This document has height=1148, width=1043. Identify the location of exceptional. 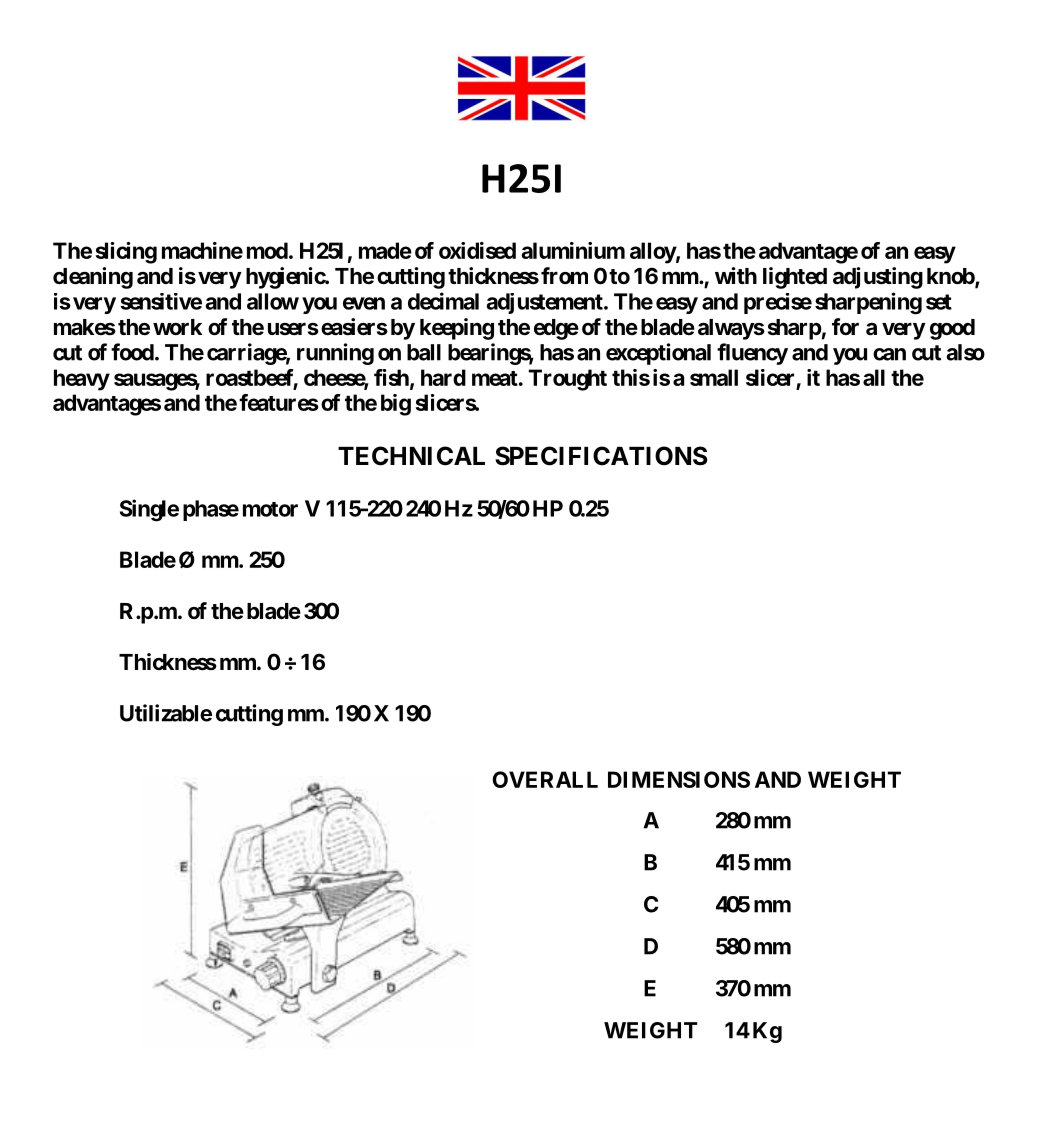
(658, 354).
